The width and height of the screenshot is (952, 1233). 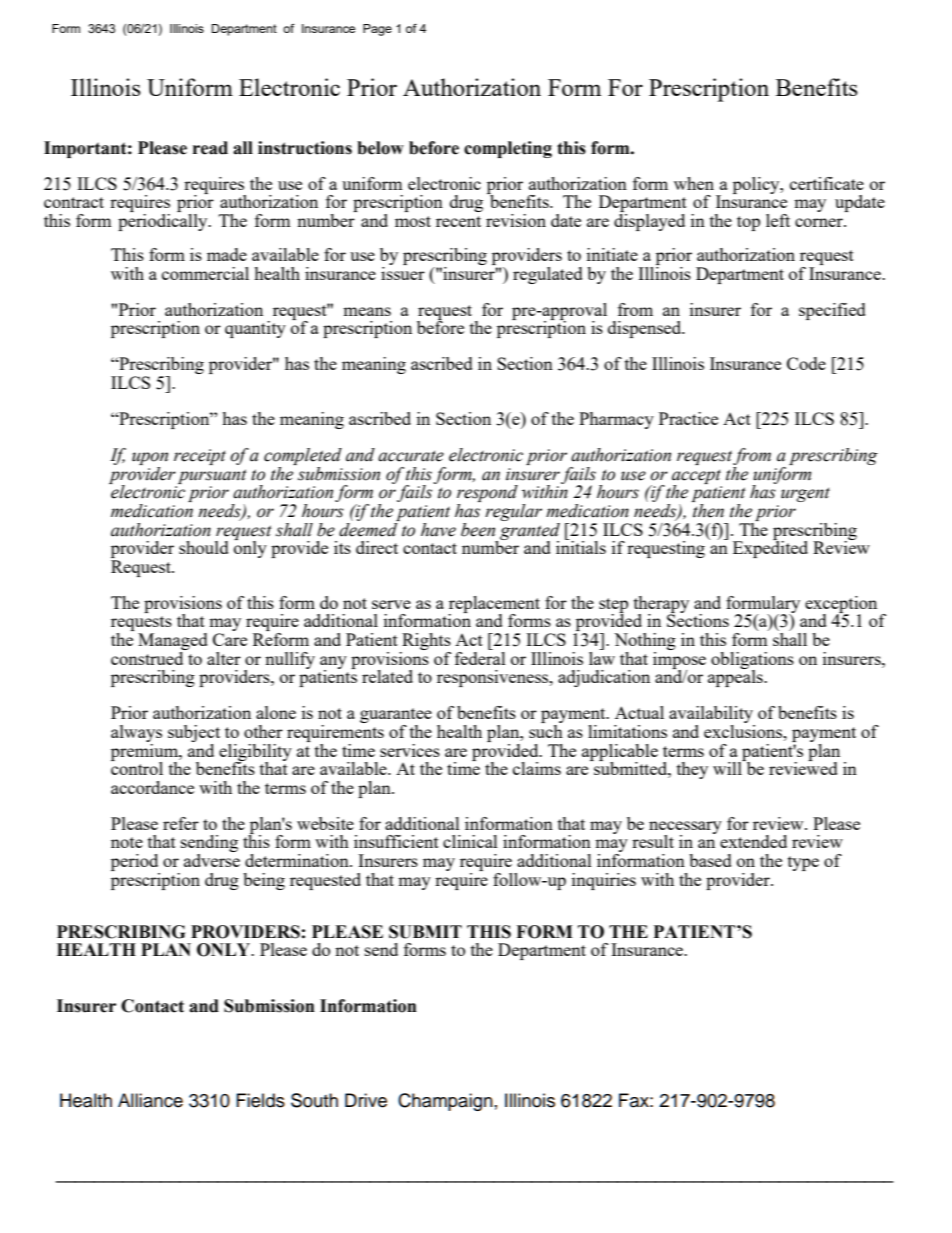 What do you see at coordinates (696, 477) in the screenshot?
I see `accept` at bounding box center [696, 477].
